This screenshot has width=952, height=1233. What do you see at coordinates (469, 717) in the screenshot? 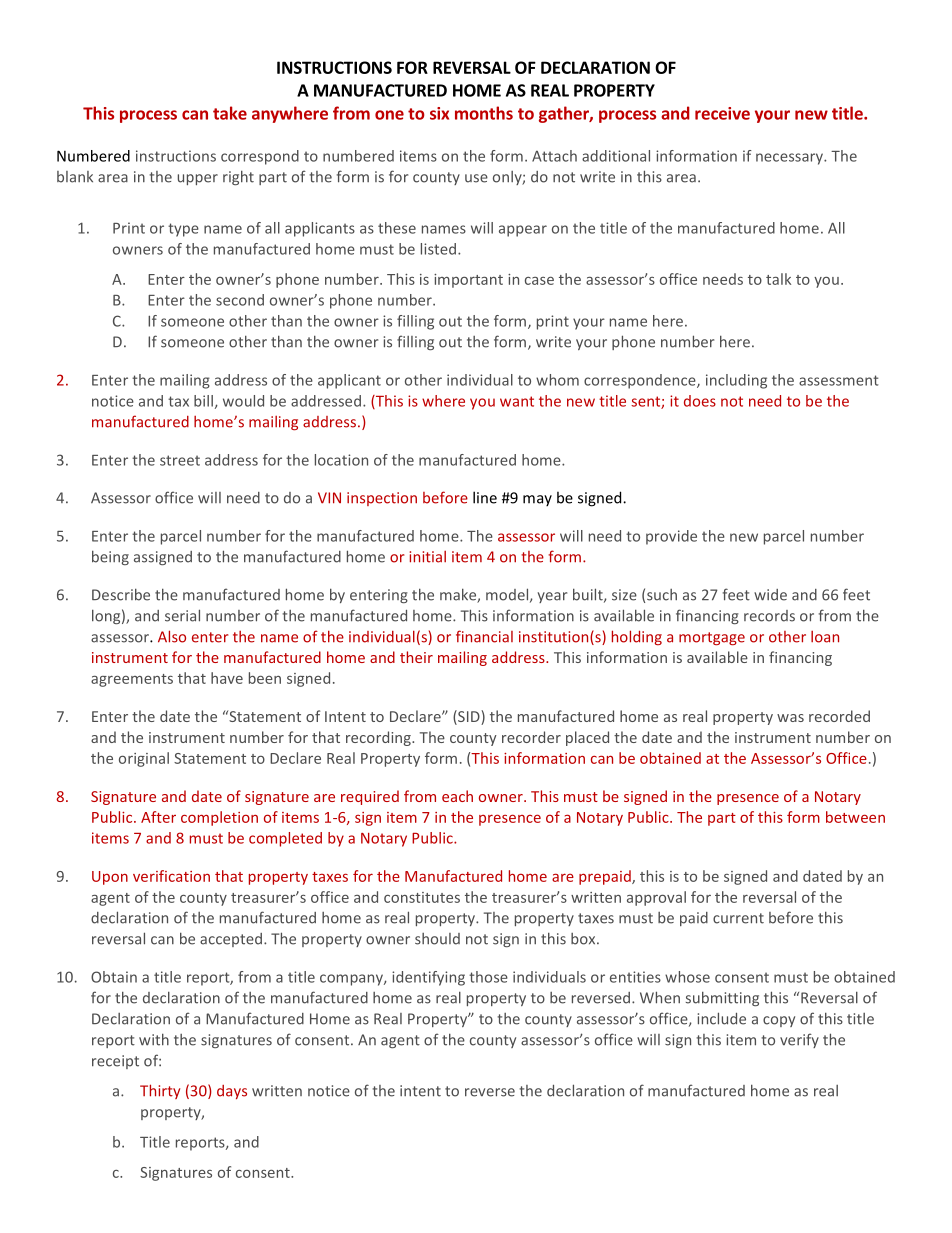
I see `SID` at bounding box center [469, 717].
